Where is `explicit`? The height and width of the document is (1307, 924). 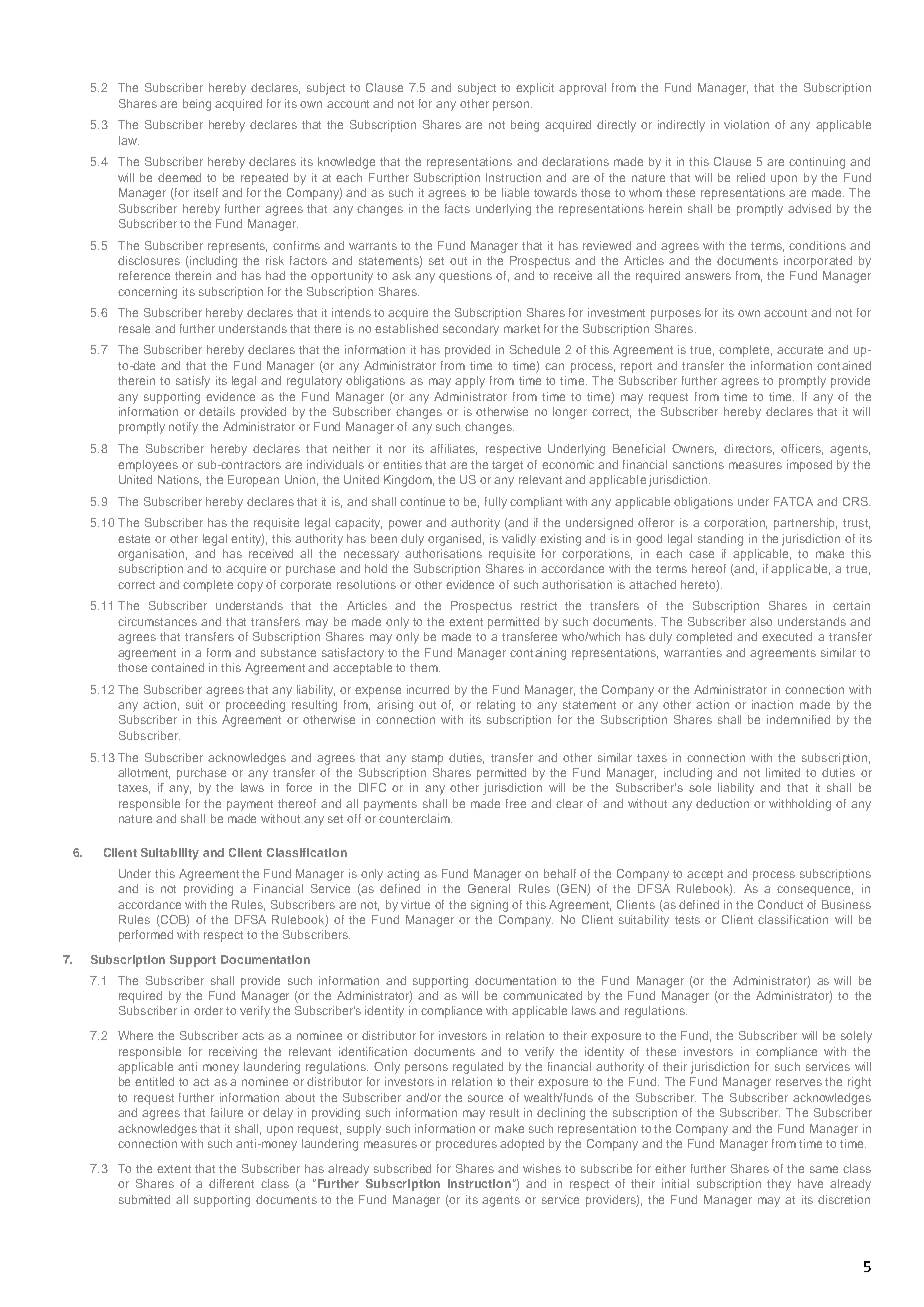 explicit is located at coordinates (535, 89).
